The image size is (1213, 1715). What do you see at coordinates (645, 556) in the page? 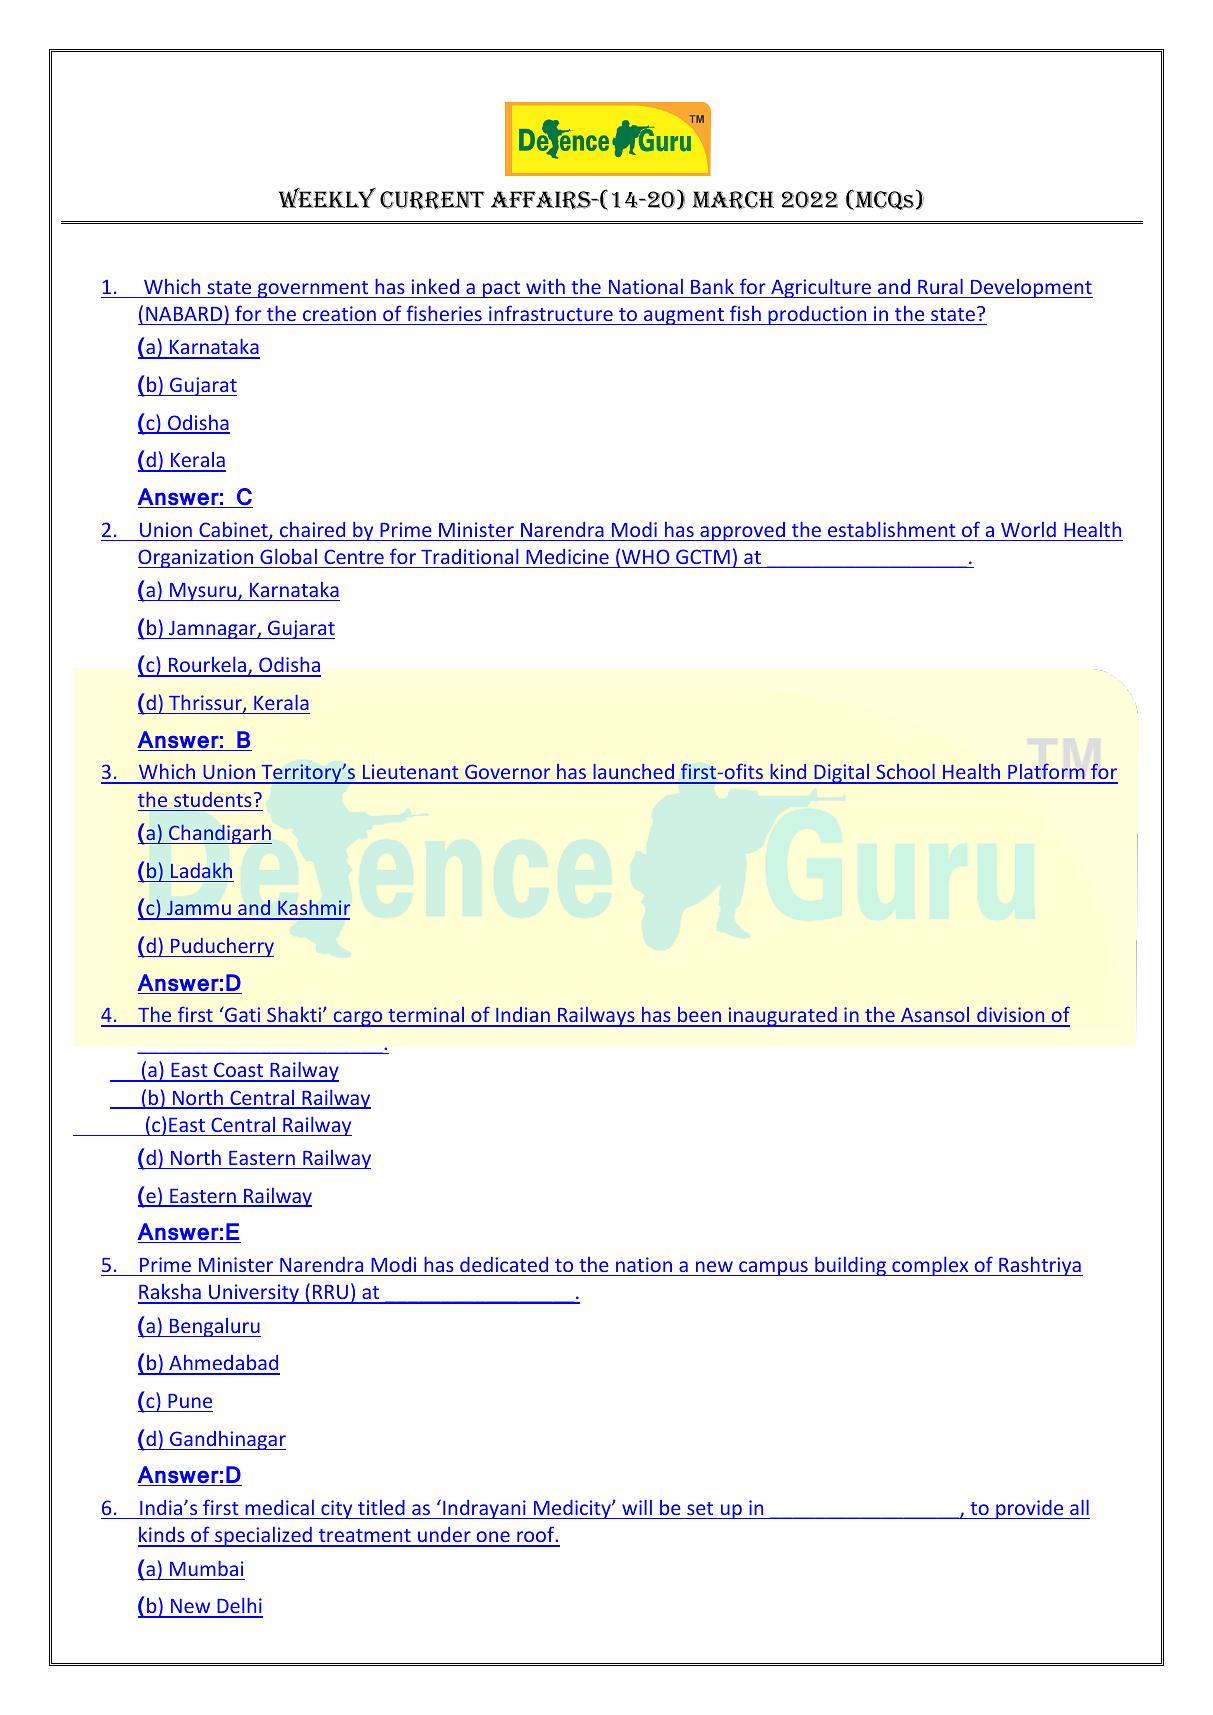
I see `WHO` at bounding box center [645, 556].
